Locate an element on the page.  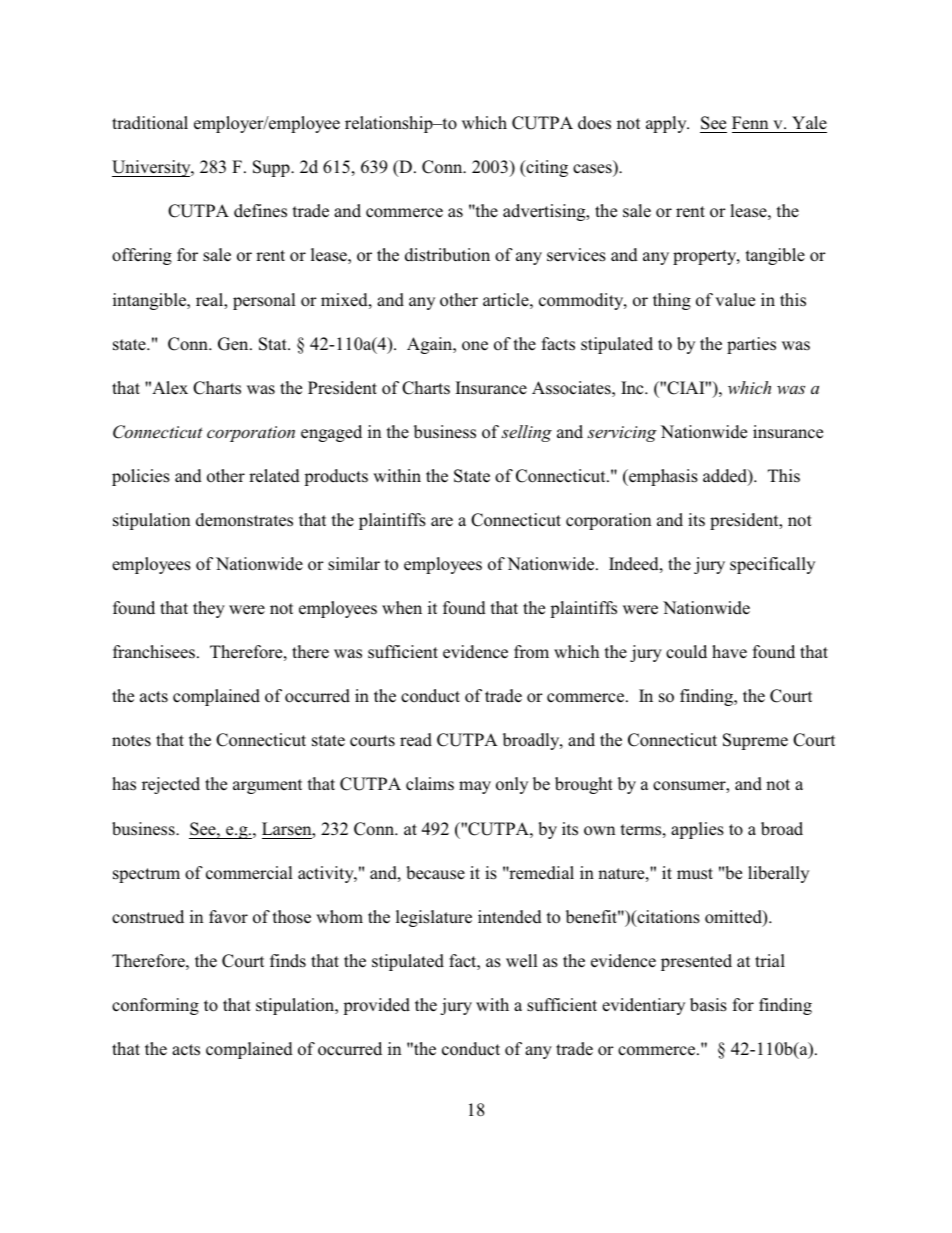
advertising is located at coordinates (545, 212).
